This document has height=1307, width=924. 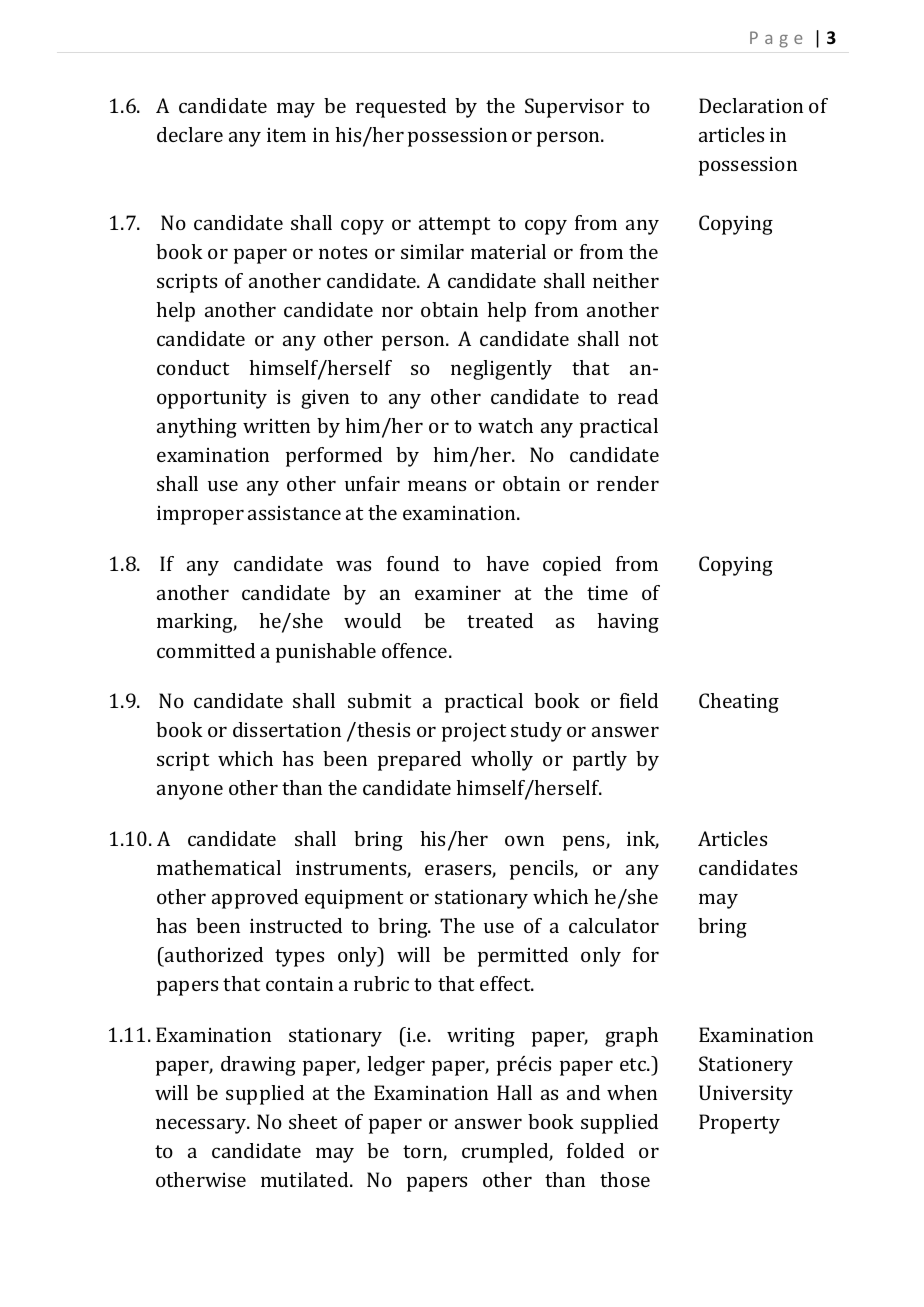 What do you see at coordinates (751, 105) in the document?
I see `Declaration` at bounding box center [751, 105].
